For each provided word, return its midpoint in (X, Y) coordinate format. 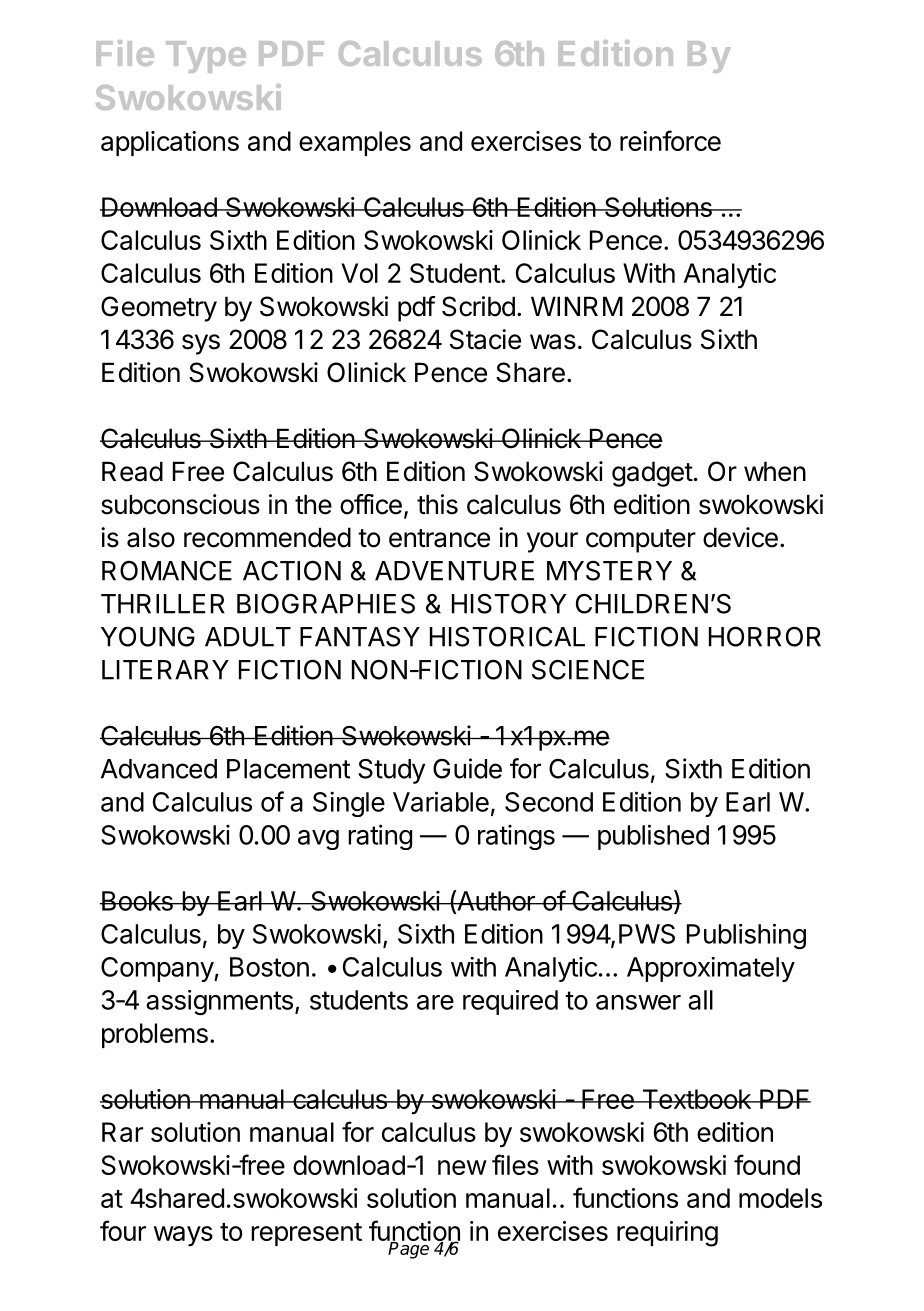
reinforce (670, 140)
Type (206, 57)
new (462, 1167)
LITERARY (165, 670)
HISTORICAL (507, 636)
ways (183, 1236)
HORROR (765, 636)
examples (355, 143)
